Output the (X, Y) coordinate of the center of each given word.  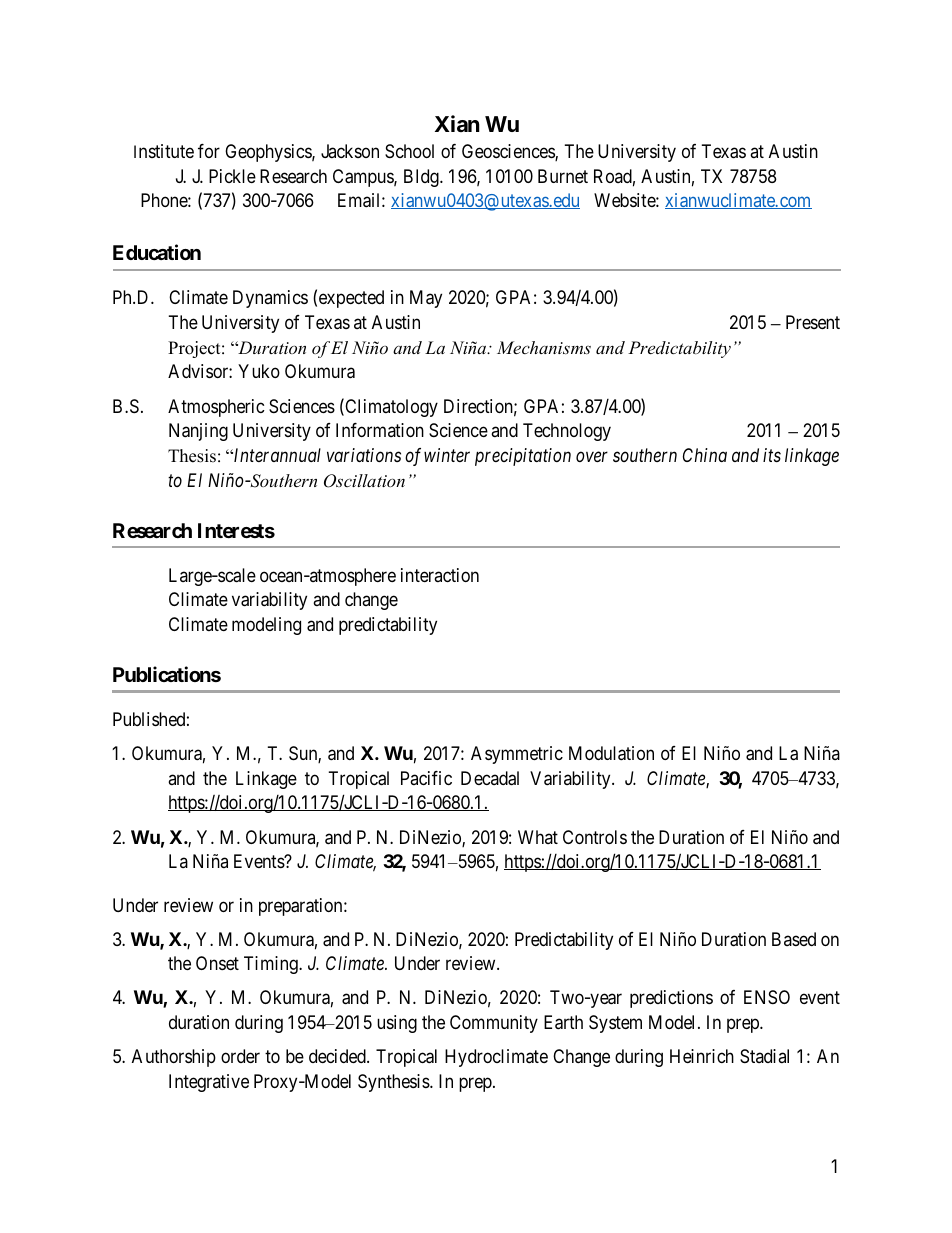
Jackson (350, 151)
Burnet (563, 176)
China (705, 455)
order (240, 1056)
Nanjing (198, 432)
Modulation (611, 753)
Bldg (422, 178)
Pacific (426, 778)
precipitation (523, 457)
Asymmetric (517, 755)
